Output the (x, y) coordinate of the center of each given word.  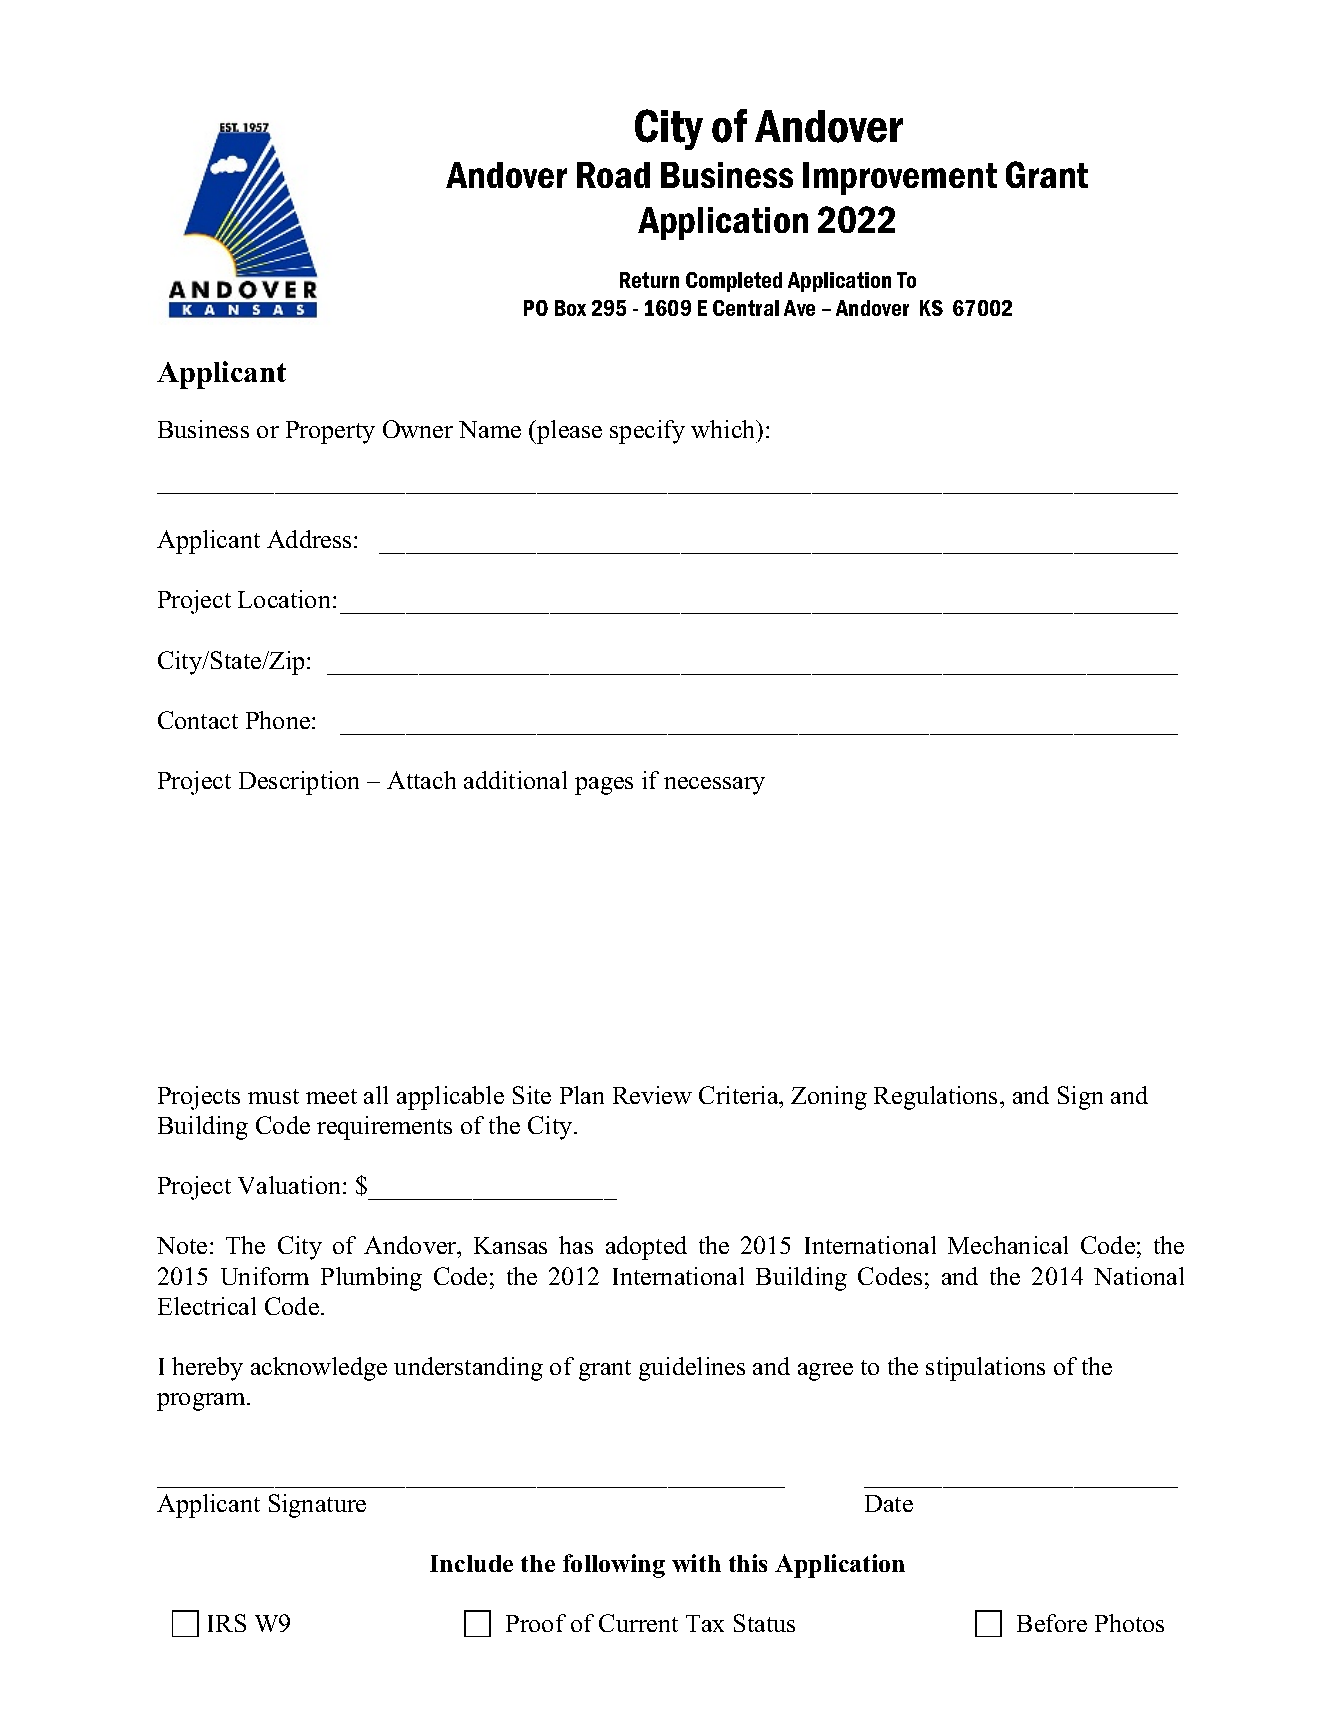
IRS (227, 1623)
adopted (646, 1248)
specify (647, 432)
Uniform (265, 1276)
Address (311, 539)
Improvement (900, 178)
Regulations (937, 1098)
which (724, 429)
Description (299, 783)
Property (330, 432)
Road (613, 175)
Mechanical (1008, 1245)
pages (604, 786)
